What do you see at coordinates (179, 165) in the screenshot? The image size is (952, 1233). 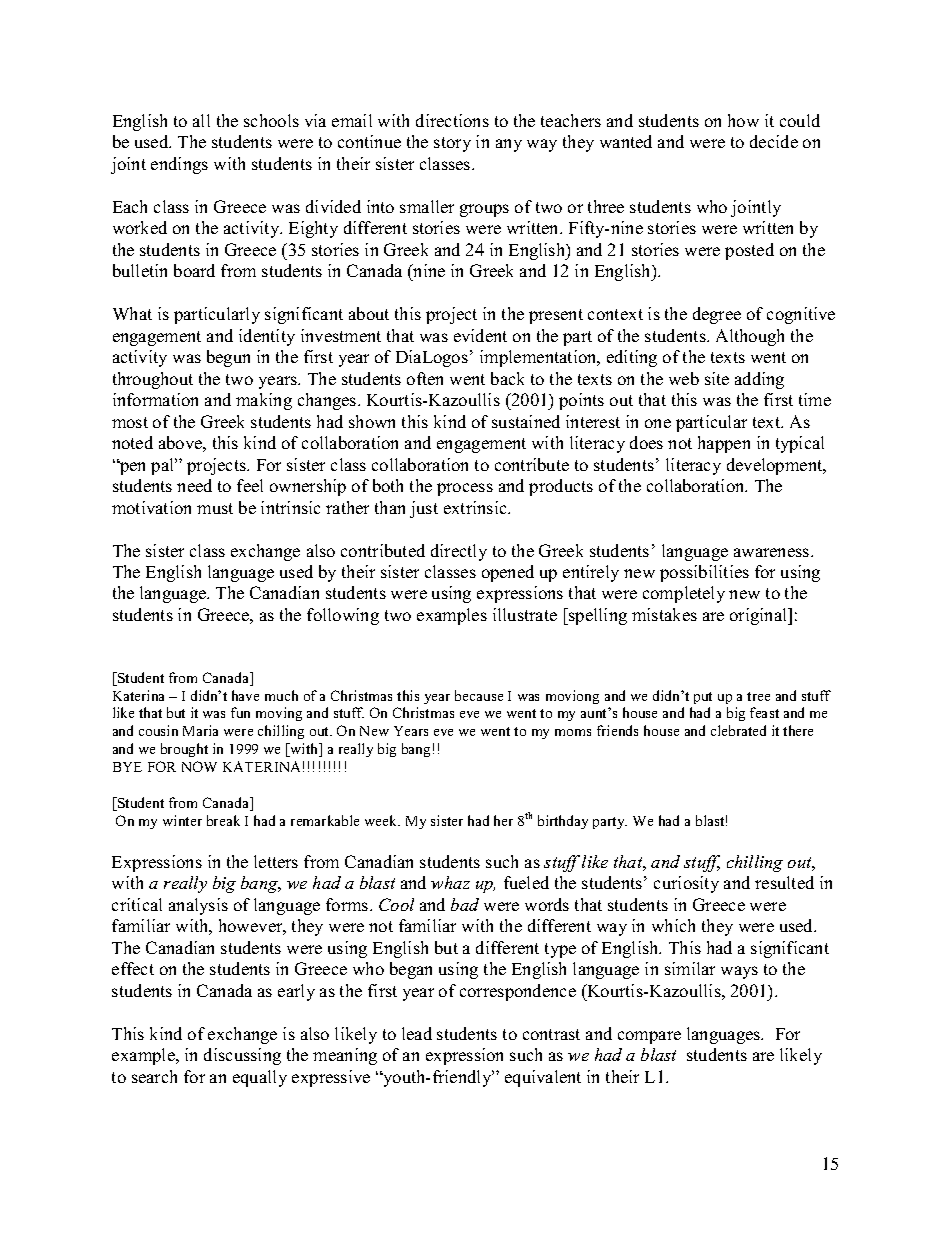 I see `endings` at bounding box center [179, 165].
